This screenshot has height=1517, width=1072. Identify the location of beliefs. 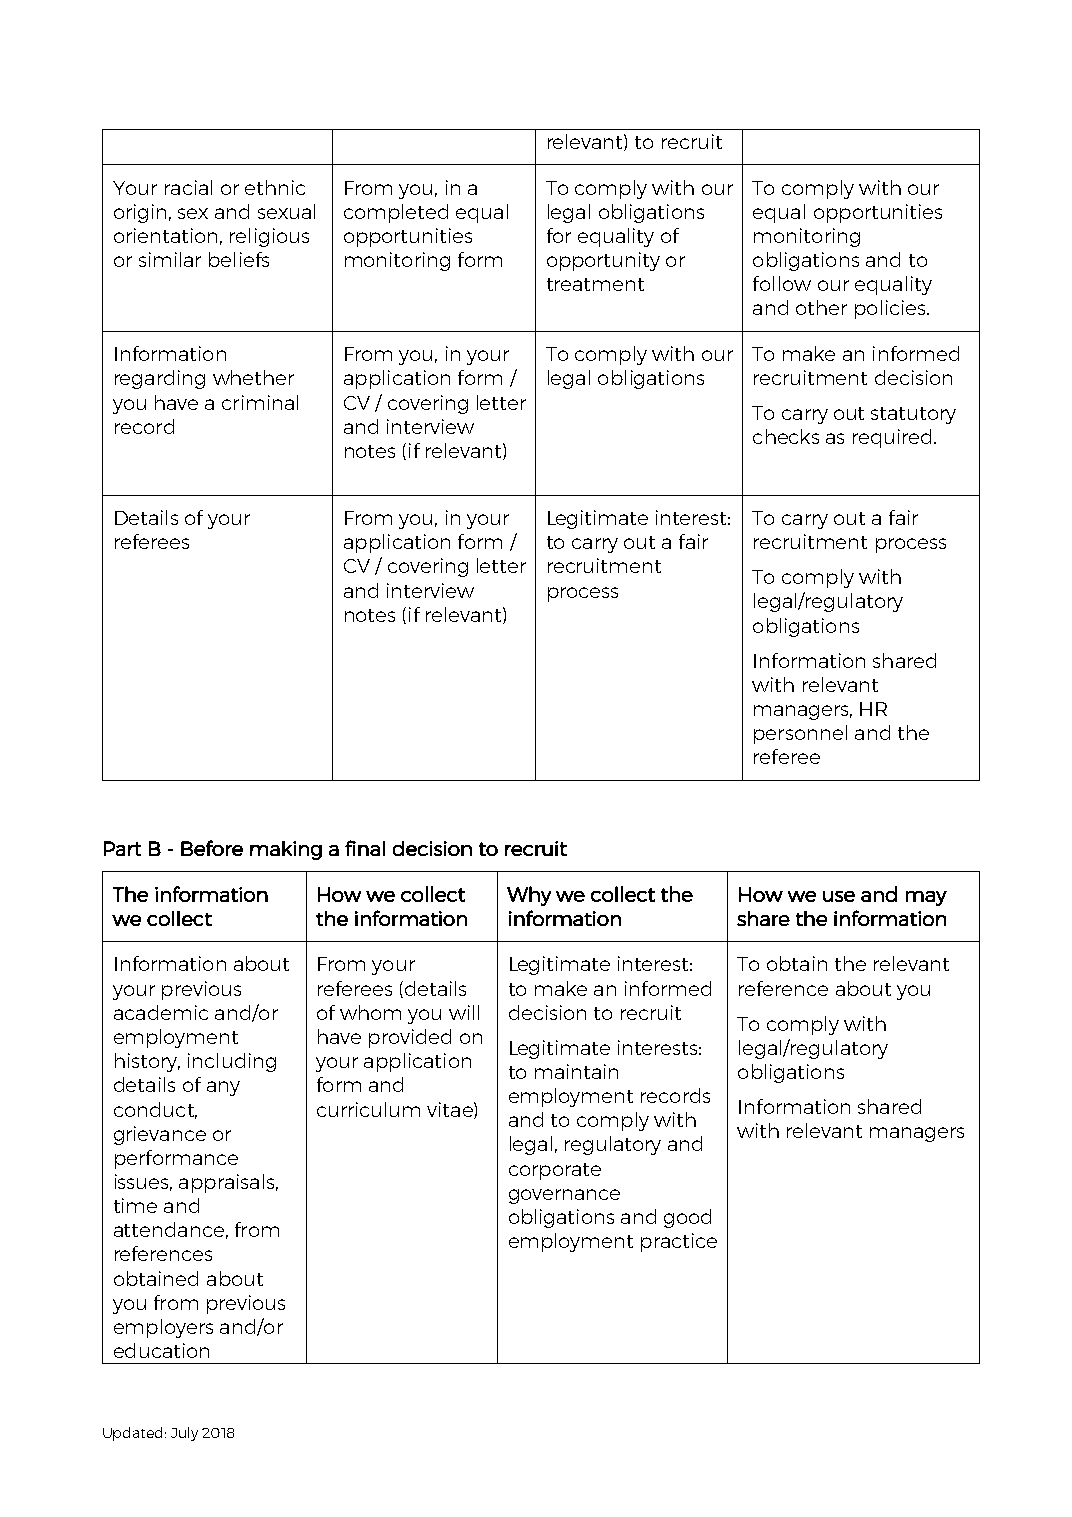
(239, 259).
